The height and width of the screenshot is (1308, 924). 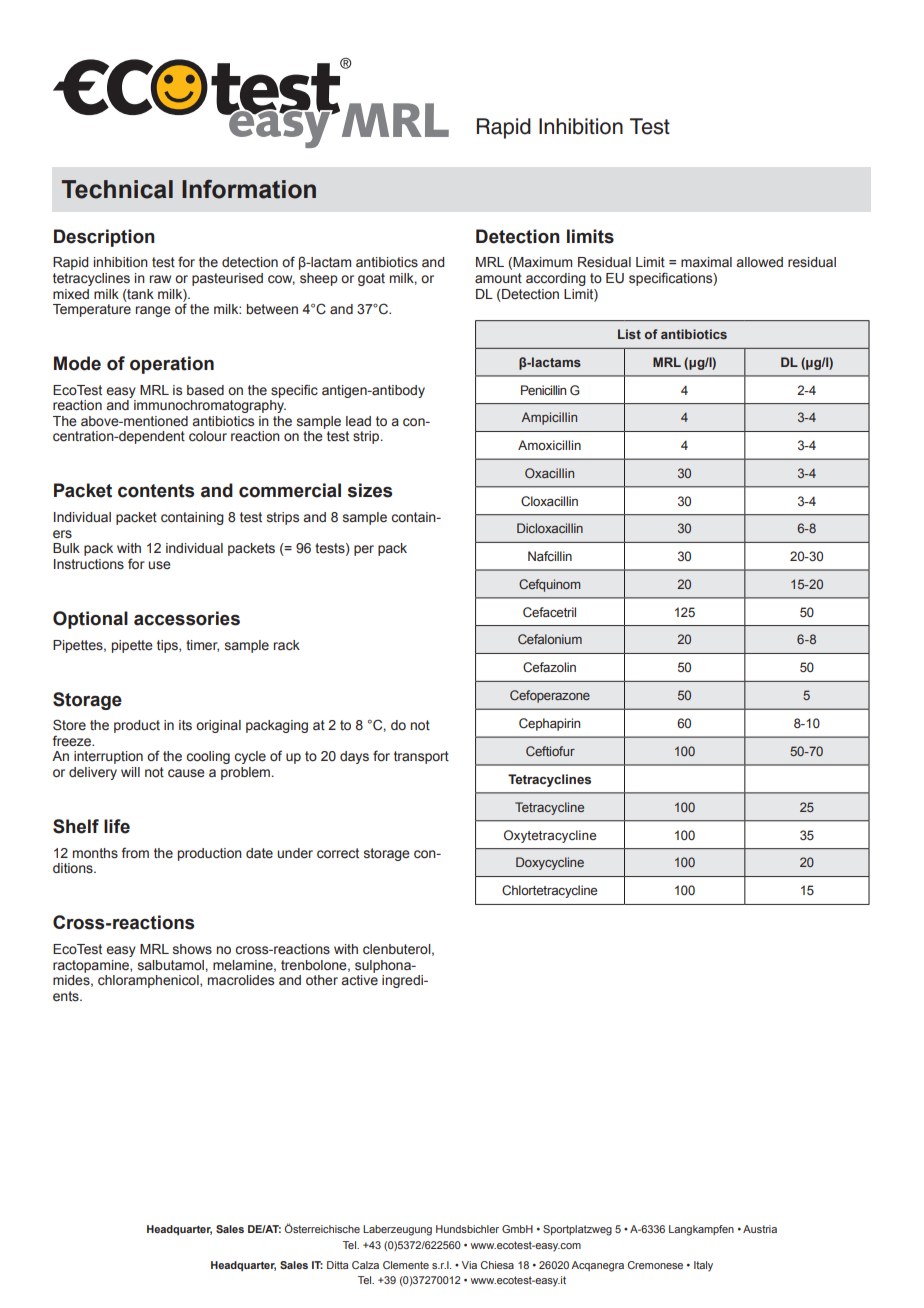 What do you see at coordinates (469, 1265) in the screenshot?
I see `Via` at bounding box center [469, 1265].
